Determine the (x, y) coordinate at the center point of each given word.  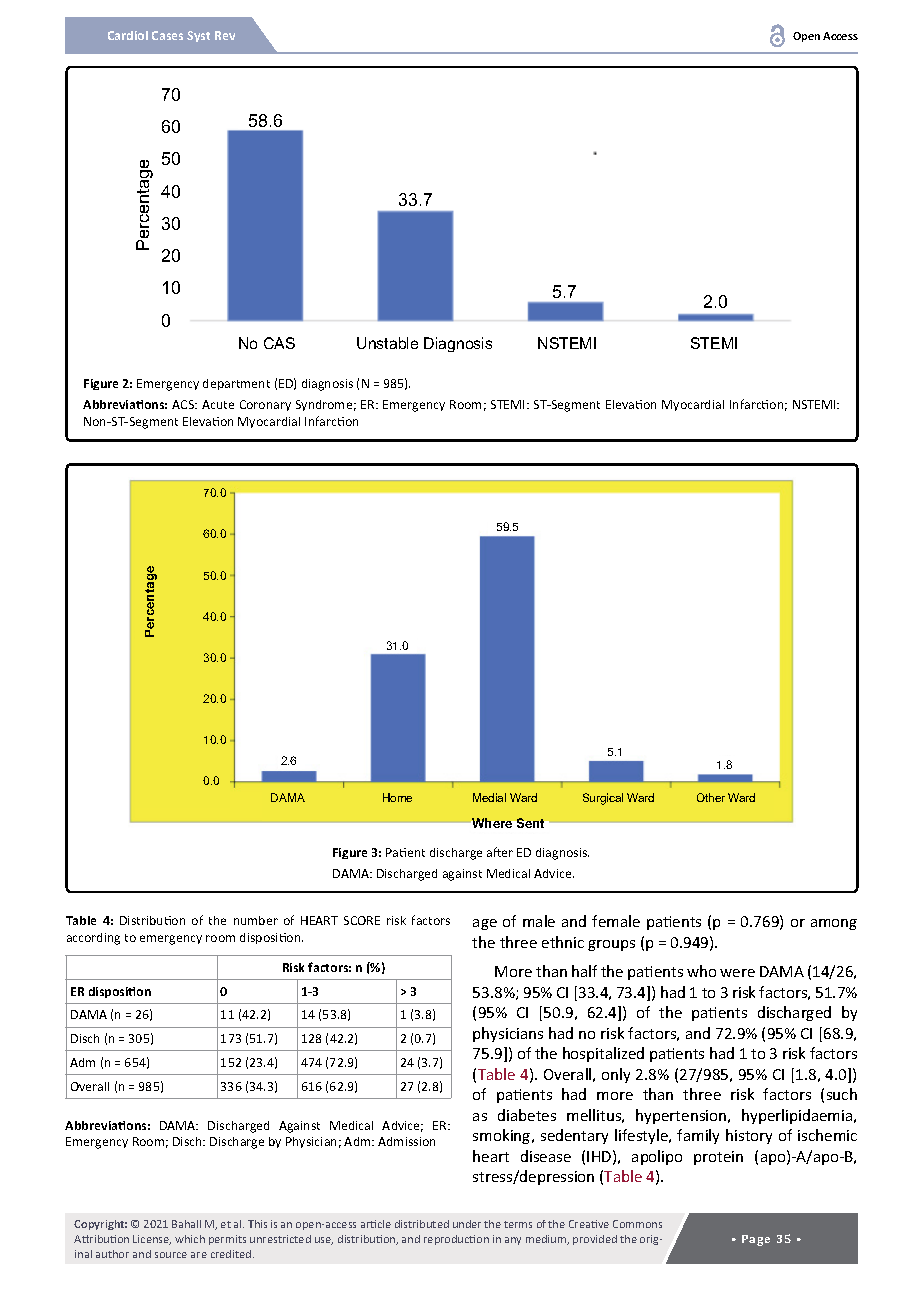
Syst (198, 36)
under (467, 1224)
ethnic (563, 942)
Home (397, 797)
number (256, 920)
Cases (167, 35)
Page (756, 1240)
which (190, 1239)
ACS (184, 404)
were (737, 973)
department (236, 384)
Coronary (265, 405)
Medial (489, 797)
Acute (218, 404)
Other (711, 797)
